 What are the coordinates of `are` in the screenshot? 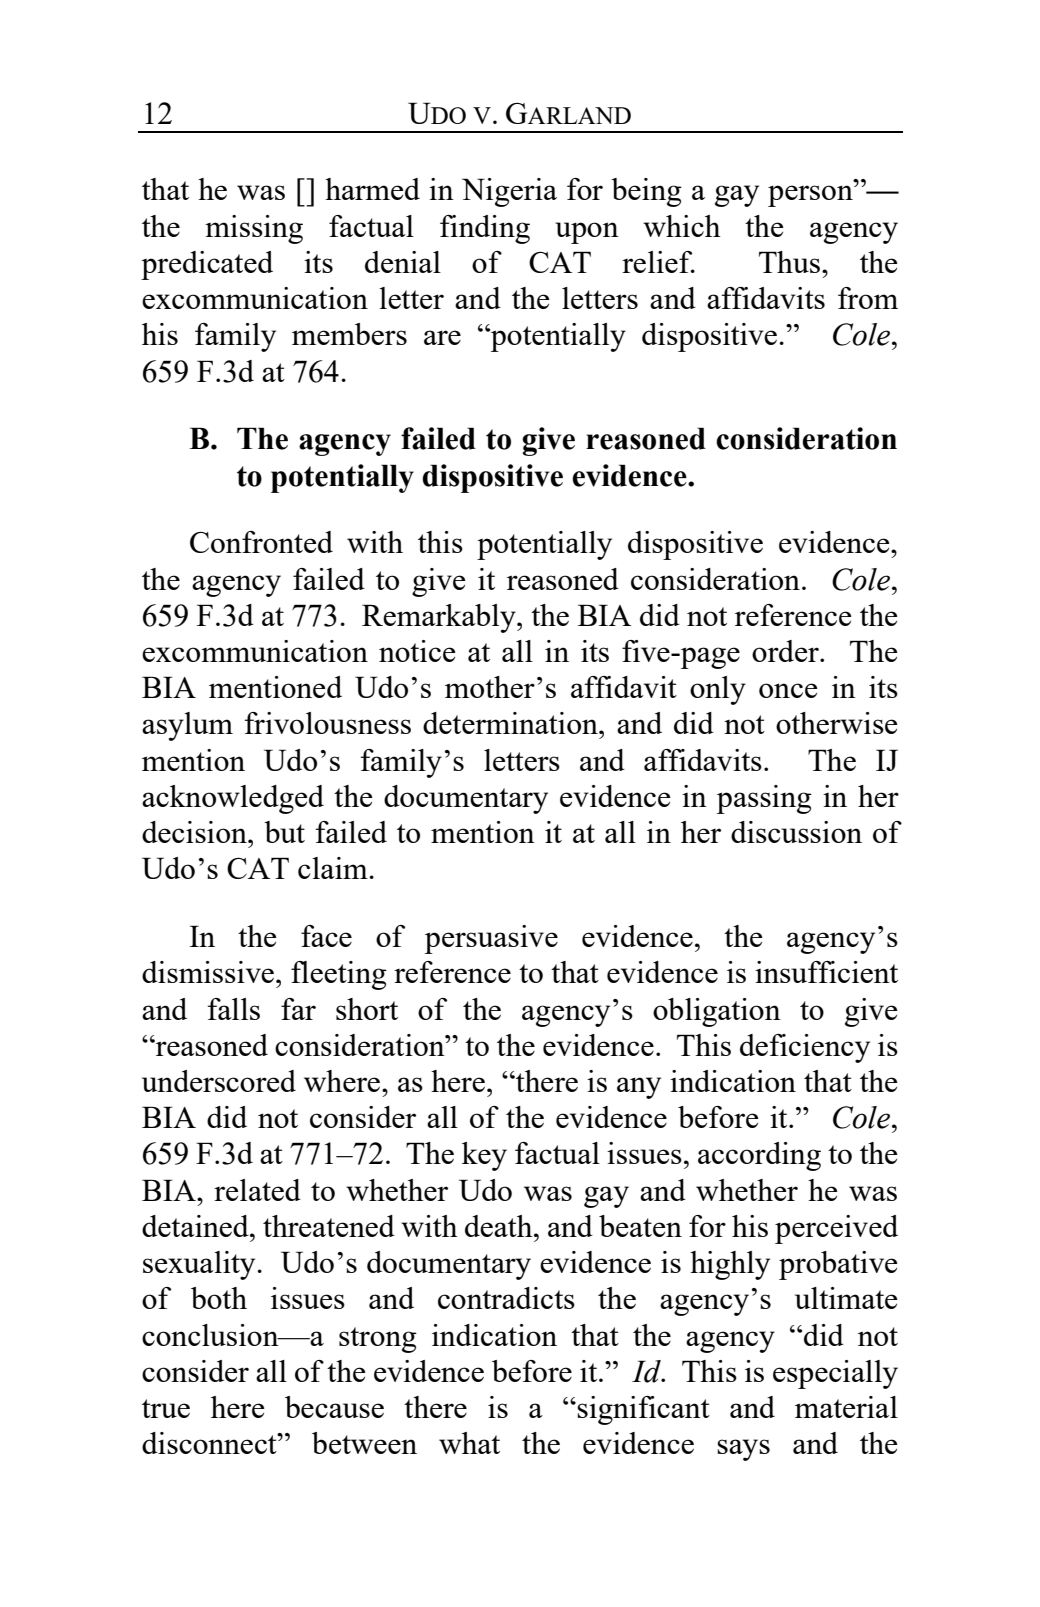 It's located at (442, 337).
